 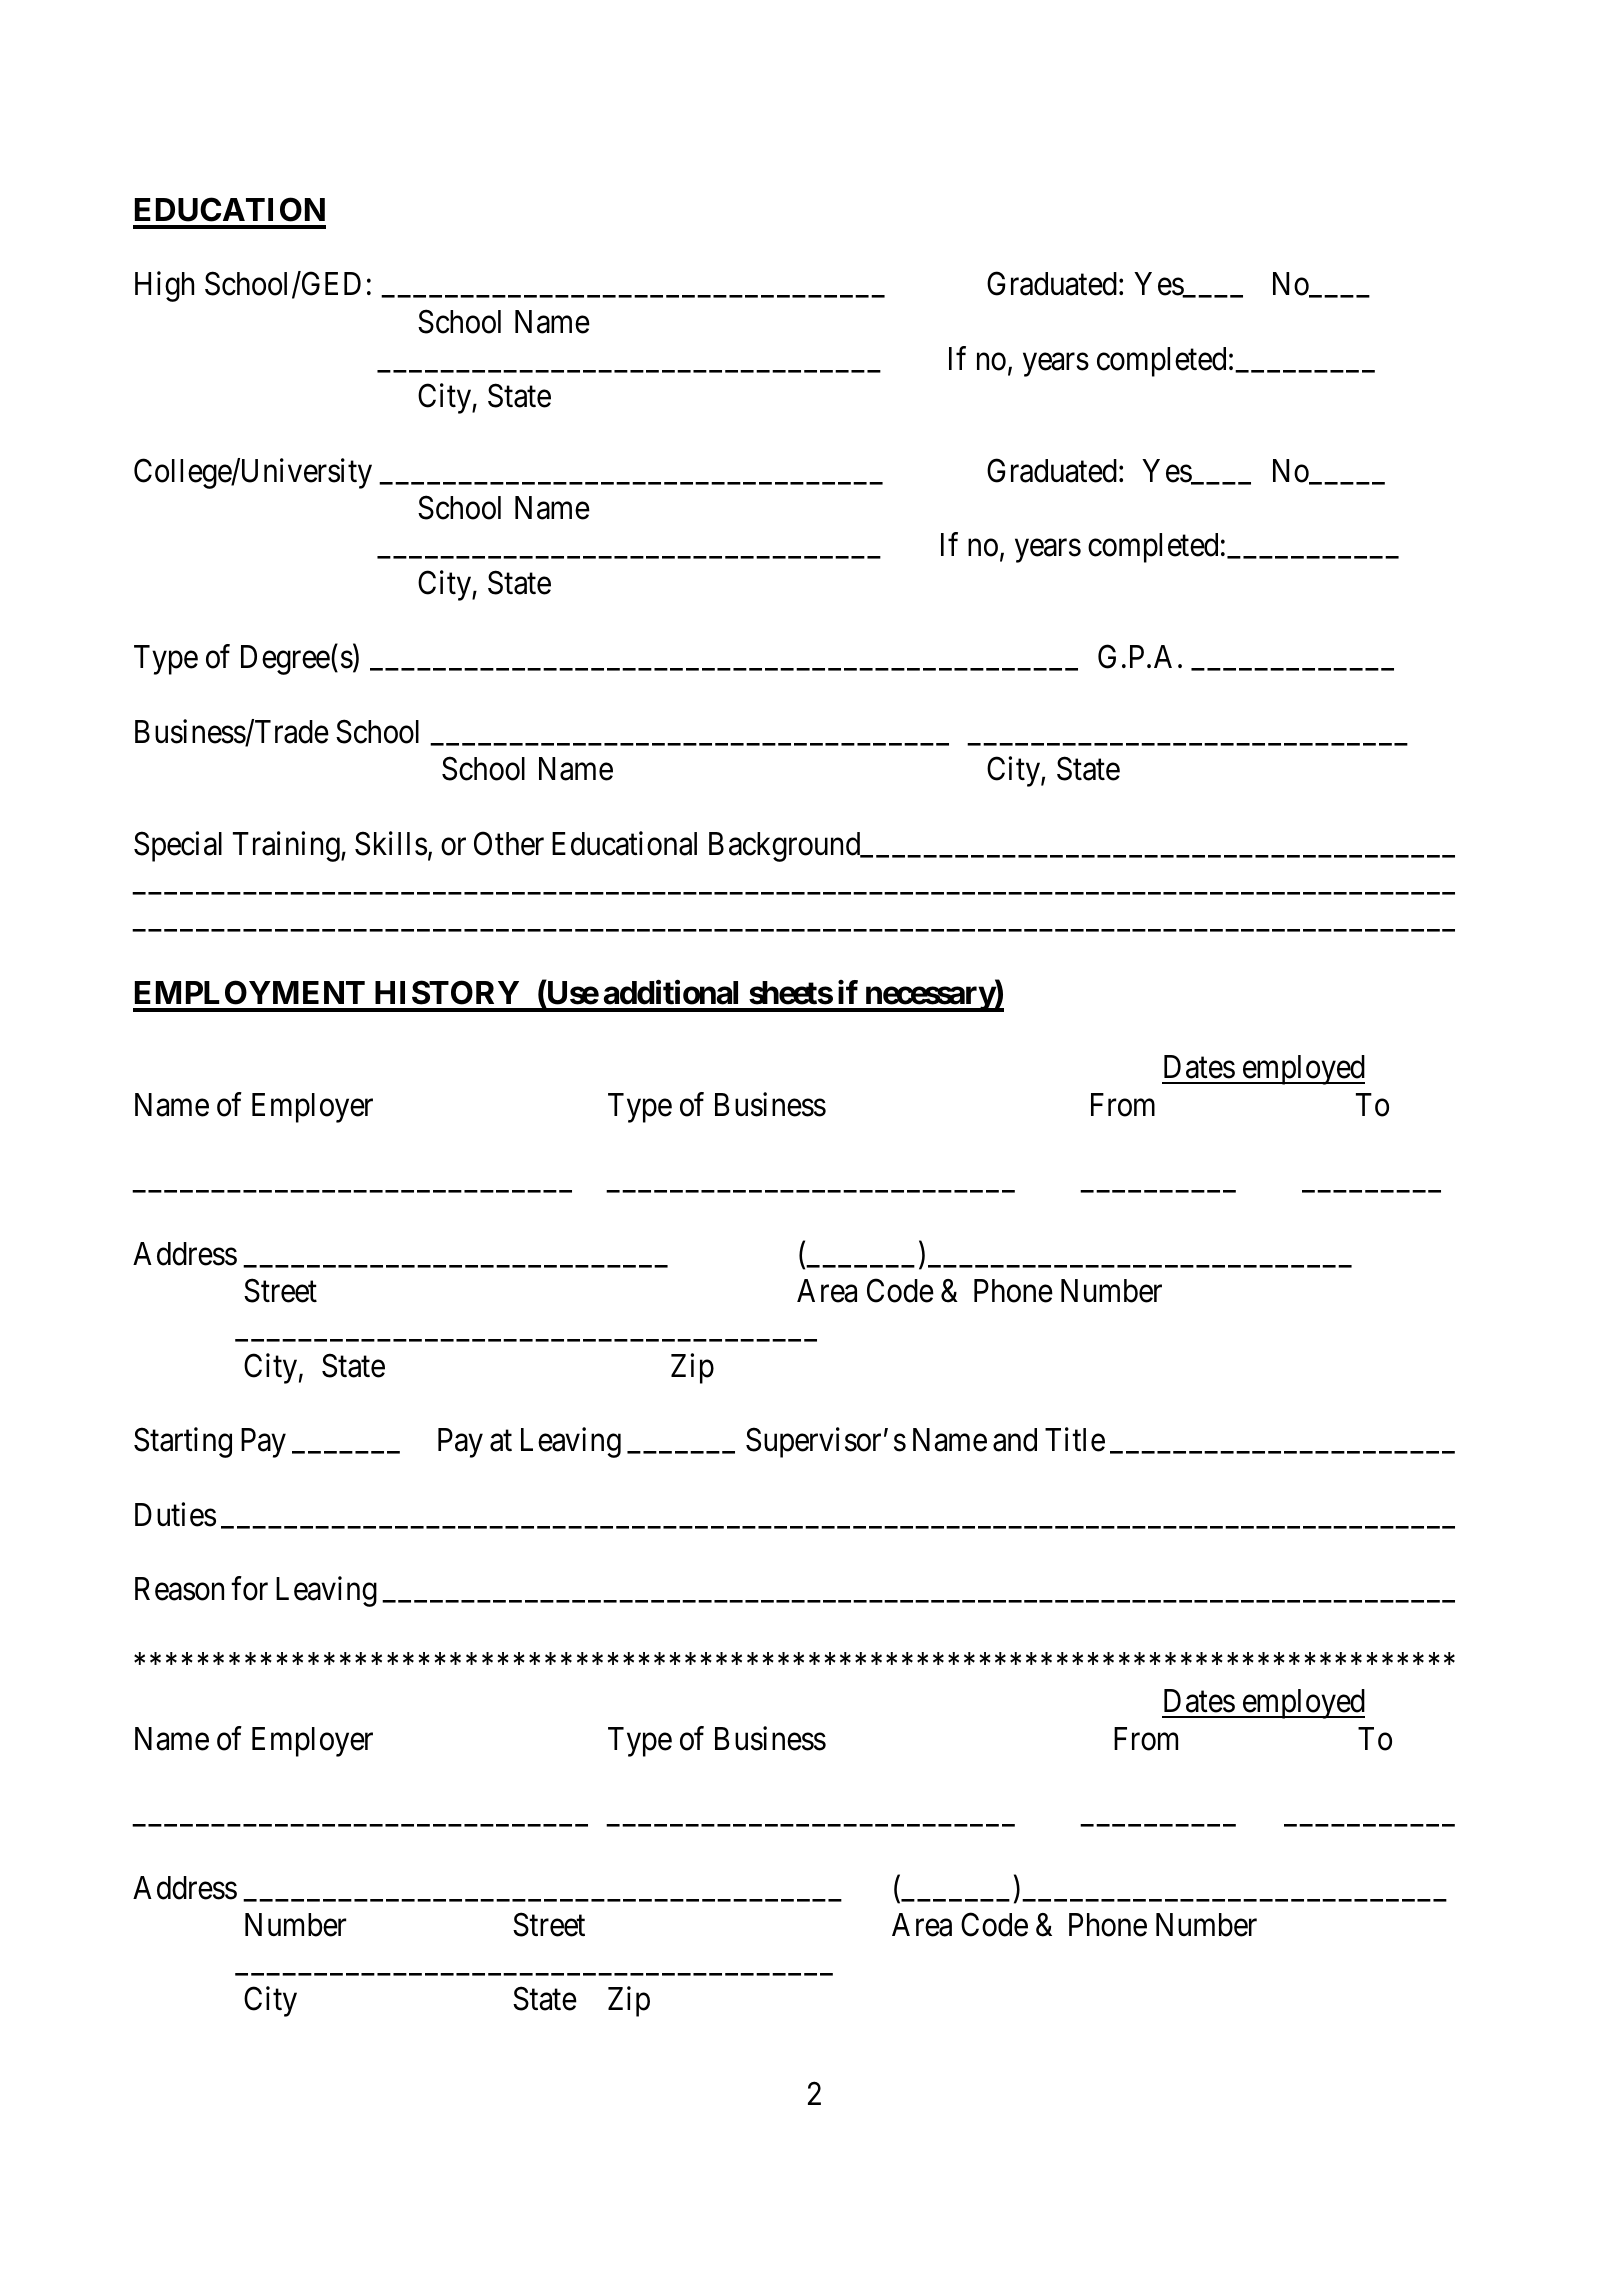 I want to click on Special, so click(x=178, y=846).
